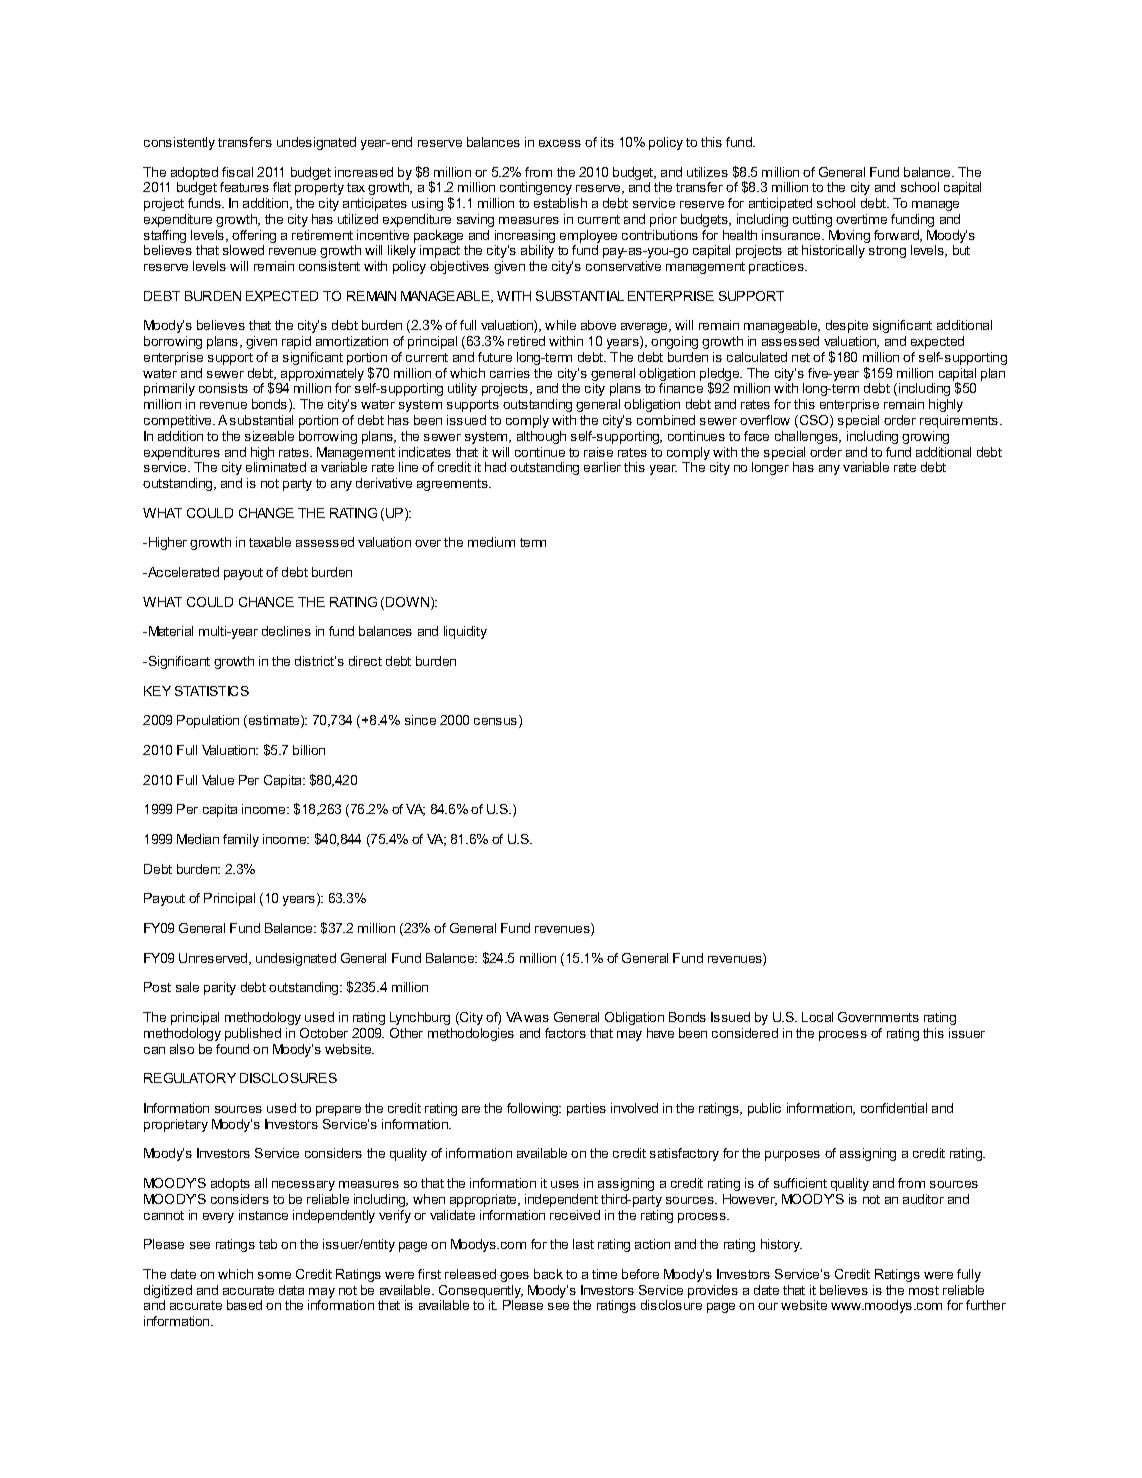  Describe the element at coordinates (548, 1274) in the page. I see `back` at that location.
